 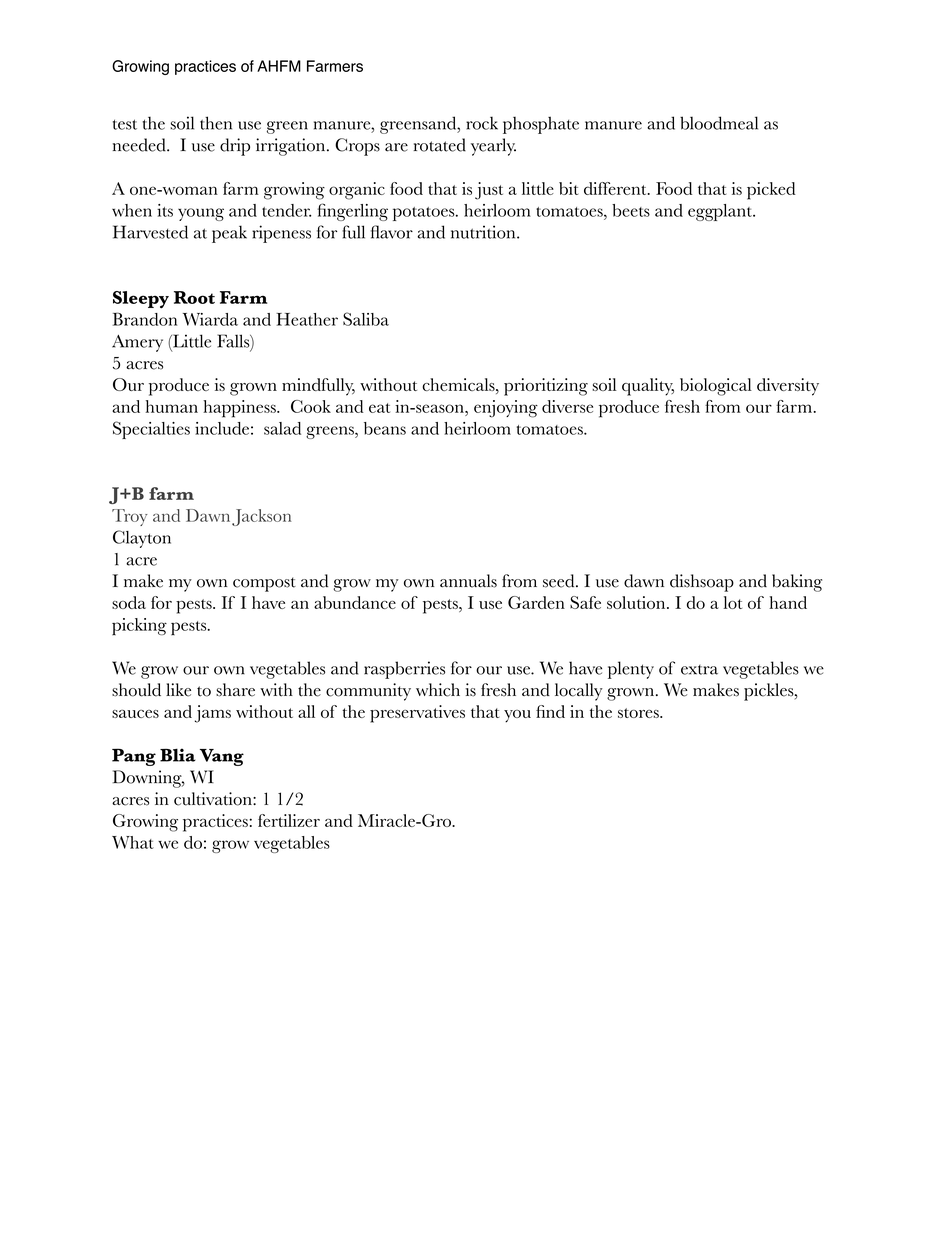 What do you see at coordinates (307, 319) in the image?
I see `Heather` at bounding box center [307, 319].
